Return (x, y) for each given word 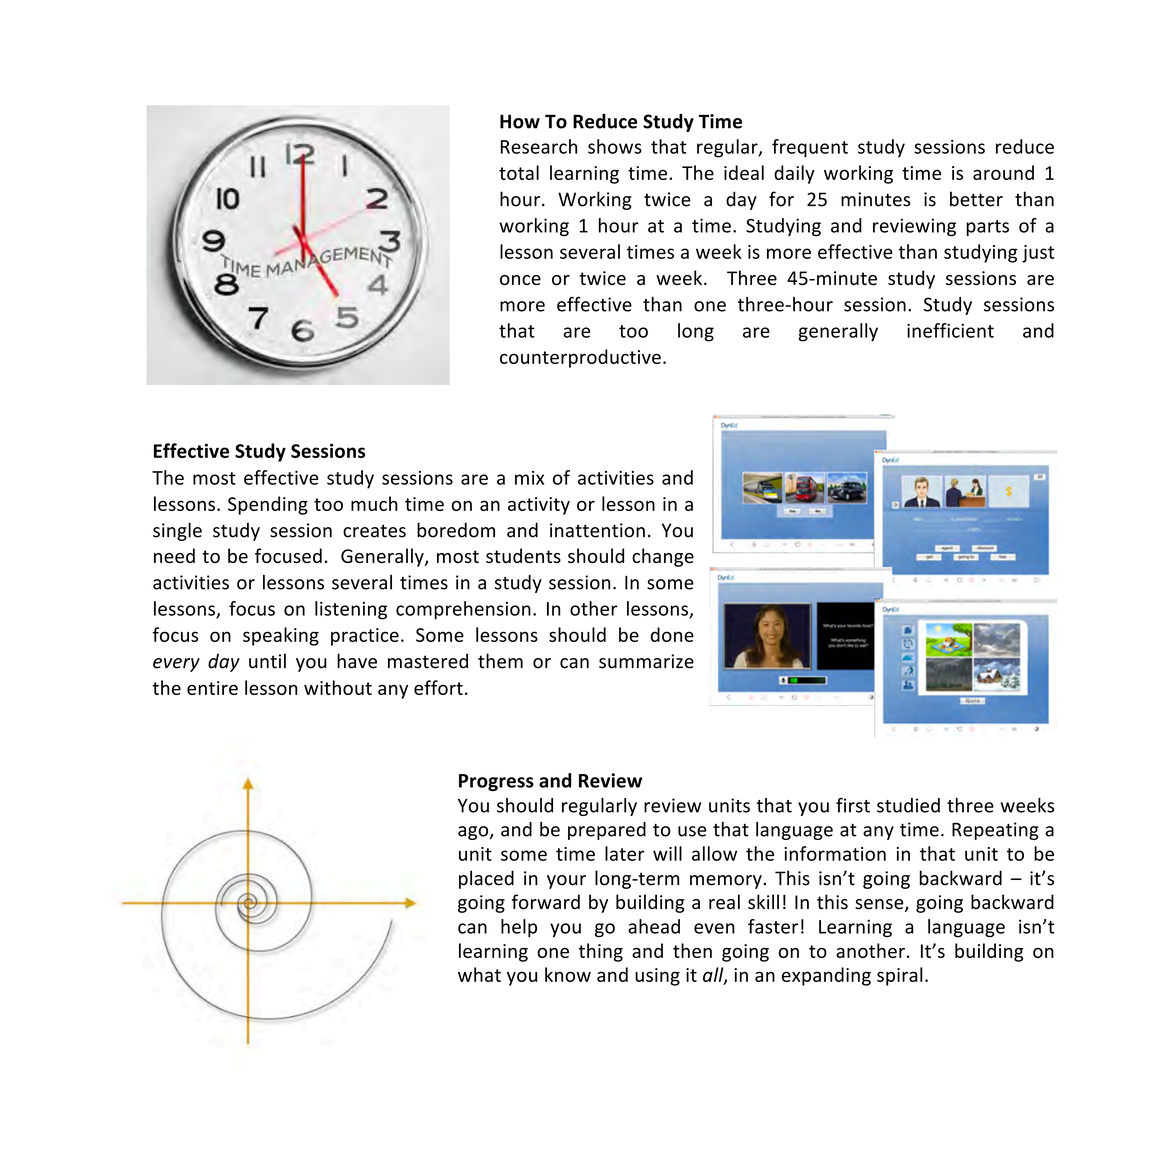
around (1003, 172)
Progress (496, 782)
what (479, 974)
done (672, 634)
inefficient (950, 330)
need (174, 555)
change (663, 557)
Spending (268, 505)
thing (601, 952)
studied (908, 805)
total (519, 172)
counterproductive (580, 358)
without (338, 687)
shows (615, 146)
